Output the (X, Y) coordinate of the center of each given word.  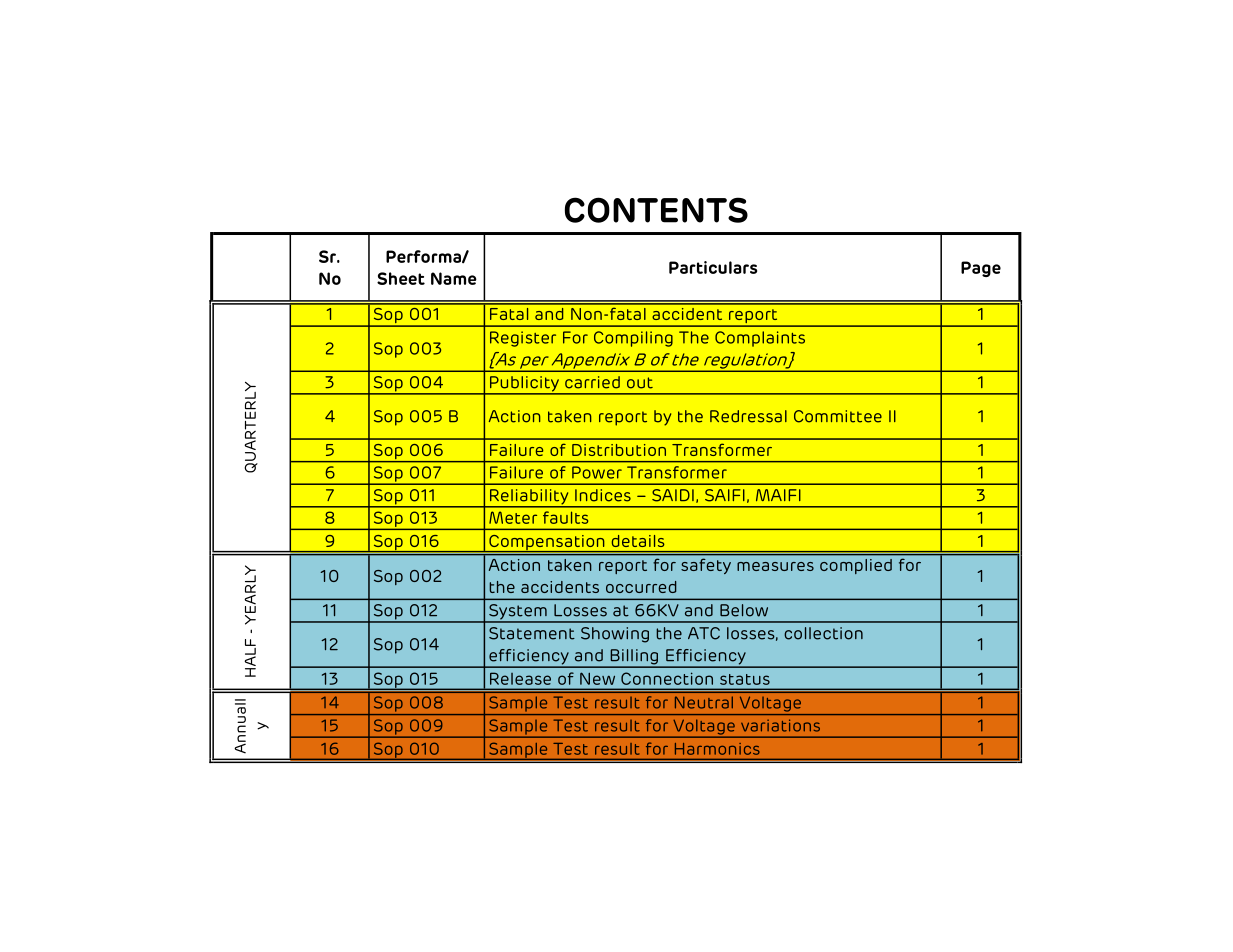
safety (706, 566)
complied (856, 566)
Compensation (547, 543)
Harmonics (717, 749)
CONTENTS (656, 210)
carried (592, 382)
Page (981, 269)
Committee (838, 416)
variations (780, 725)
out (640, 383)
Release (520, 678)
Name (454, 278)
